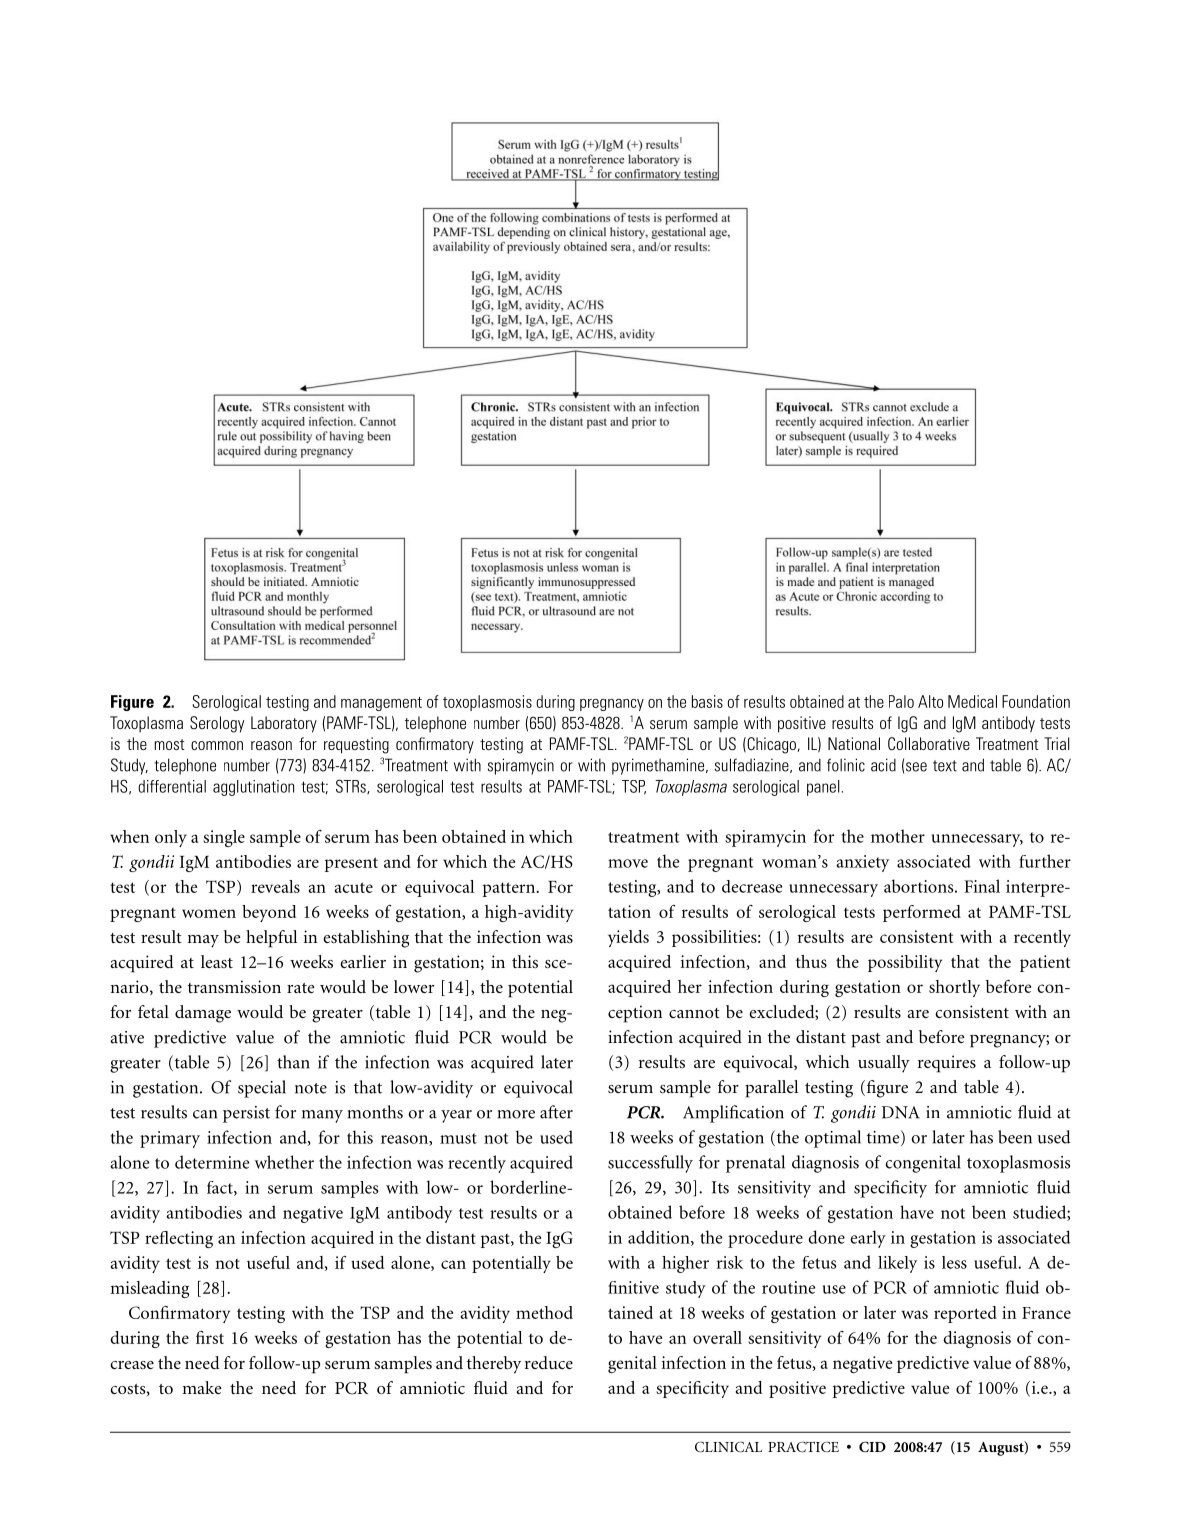  I want to click on determine, so click(212, 1162).
